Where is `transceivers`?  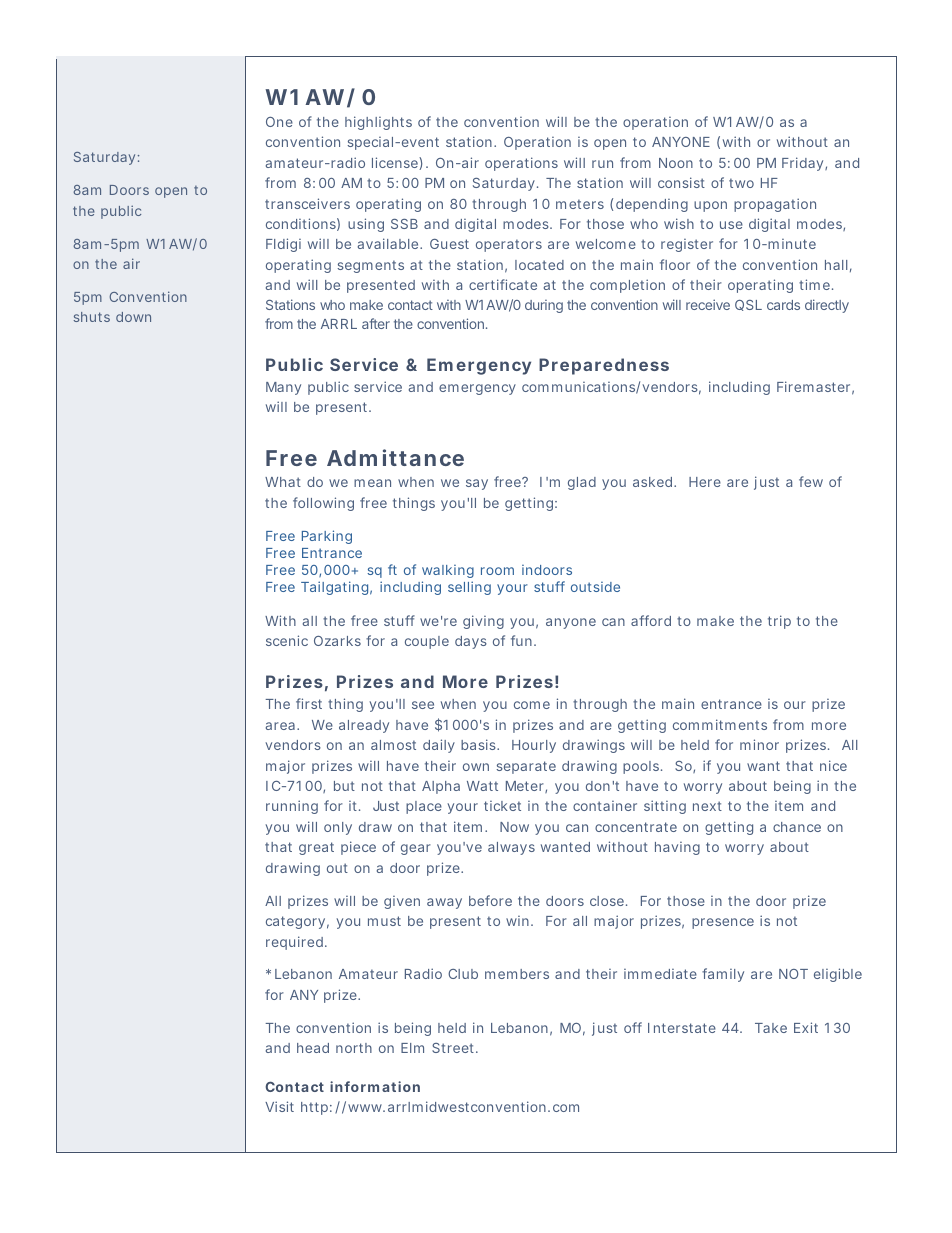
transceivers is located at coordinates (307, 203).
